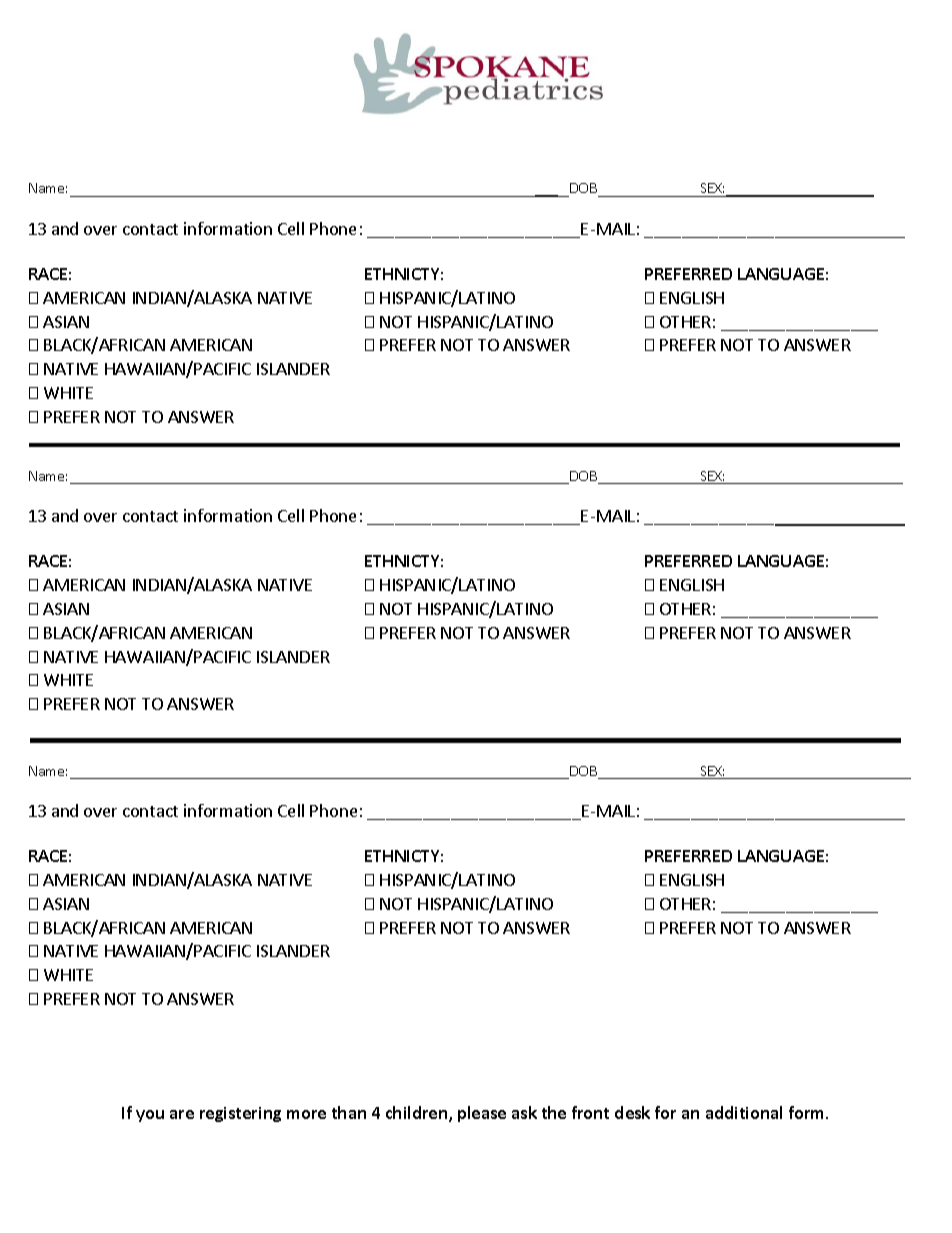 The image size is (952, 1233). Describe the element at coordinates (744, 1112) in the screenshot. I see `additional` at that location.
